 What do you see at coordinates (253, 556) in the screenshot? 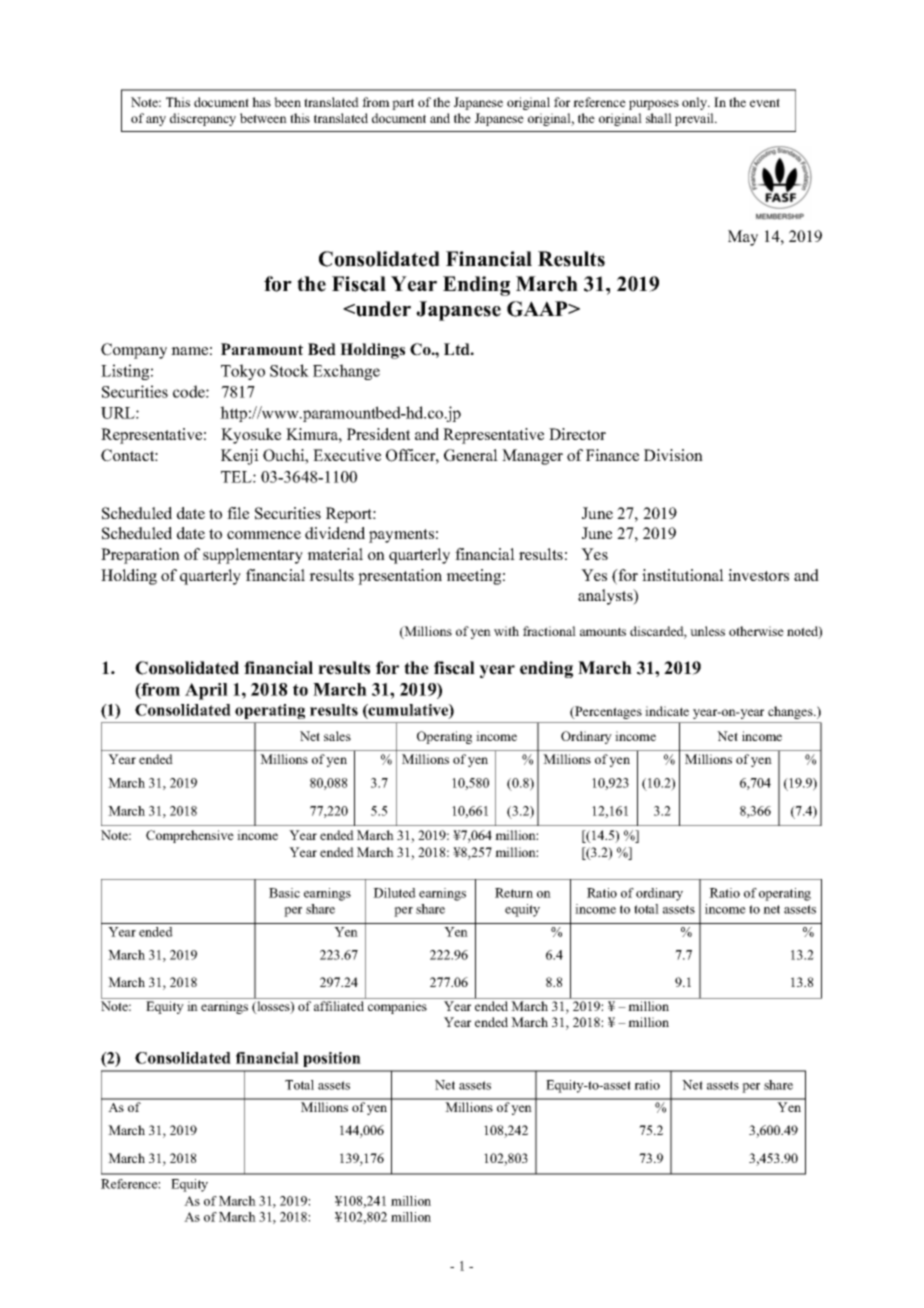
I see `supplementary` at bounding box center [253, 556].
